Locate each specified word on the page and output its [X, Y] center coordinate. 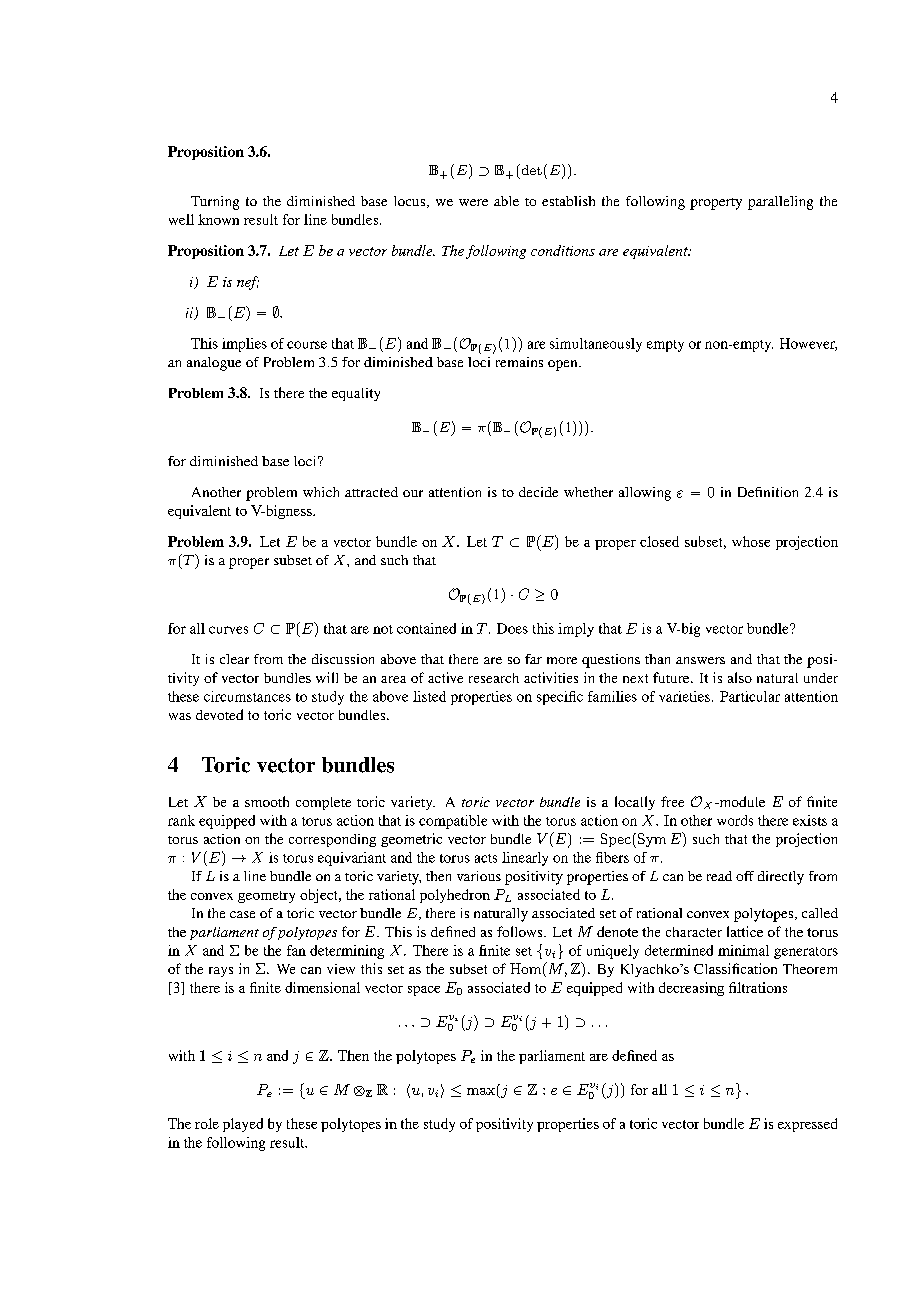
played [243, 1125]
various [479, 876]
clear [234, 659]
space [424, 991]
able [506, 201]
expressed [807, 1125]
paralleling [780, 203]
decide [538, 492]
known [218, 219]
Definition [768, 492]
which [321, 492]
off [745, 876]
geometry [266, 897]
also [740, 677]
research [494, 678]
